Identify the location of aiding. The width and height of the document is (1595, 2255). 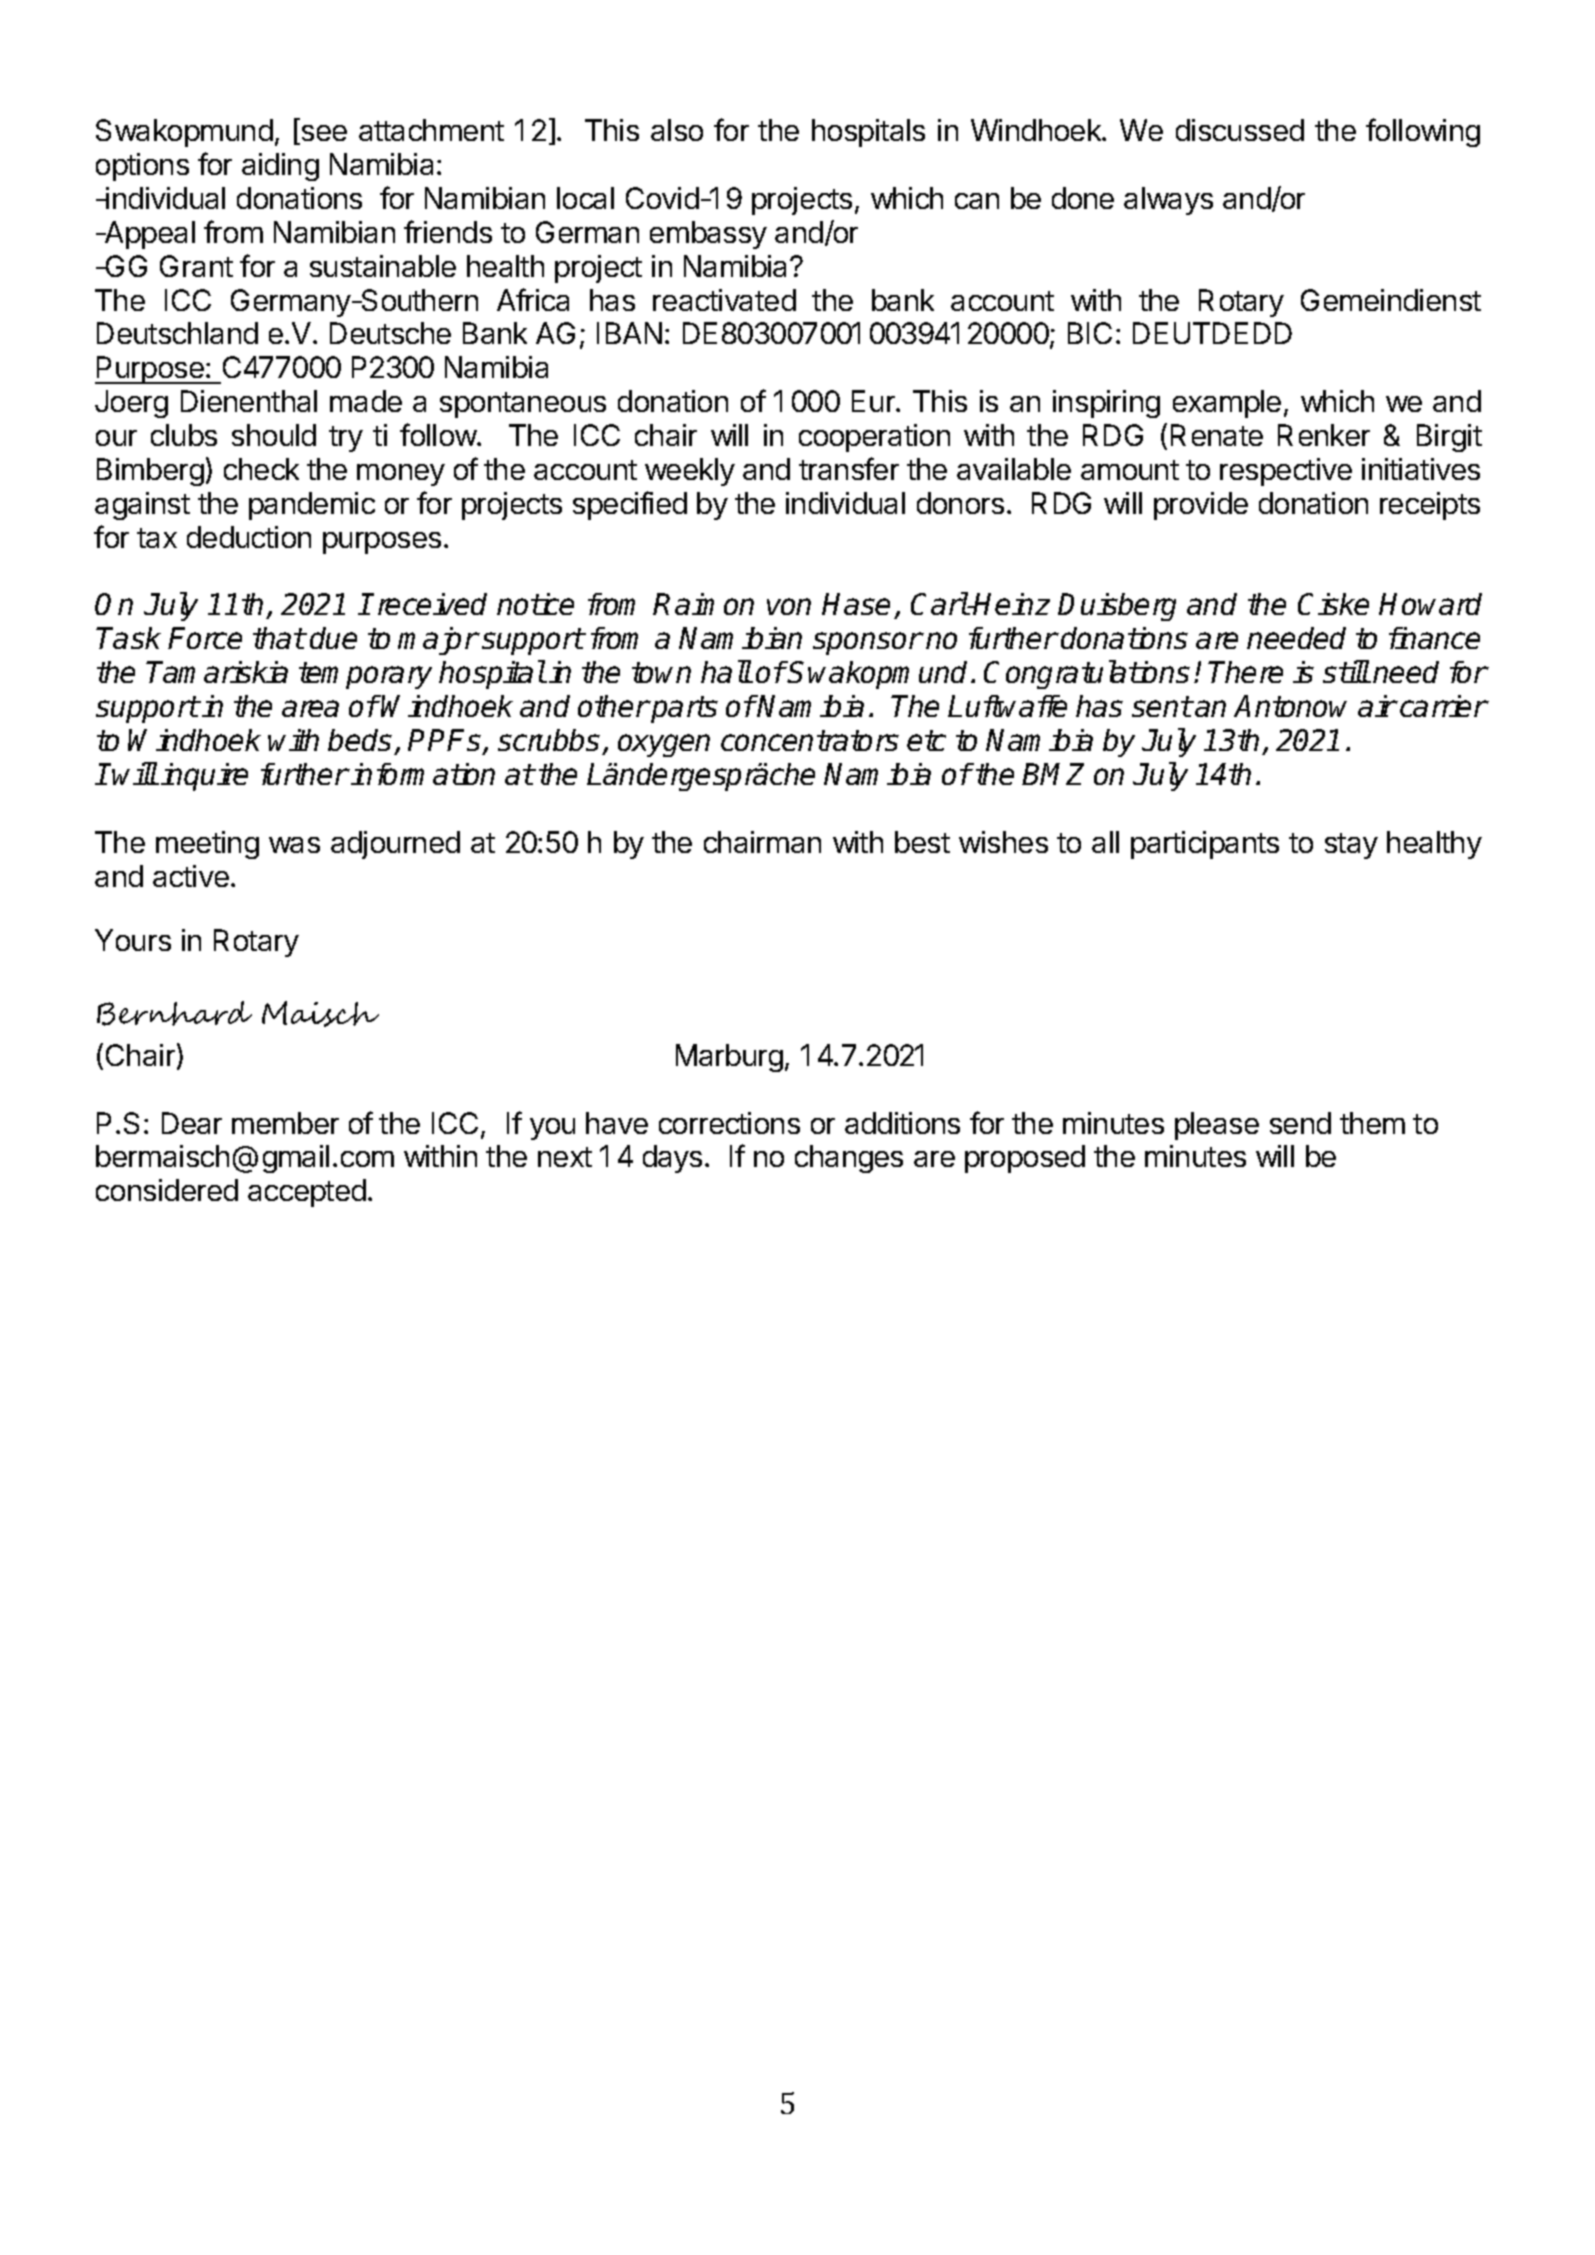
(280, 167).
